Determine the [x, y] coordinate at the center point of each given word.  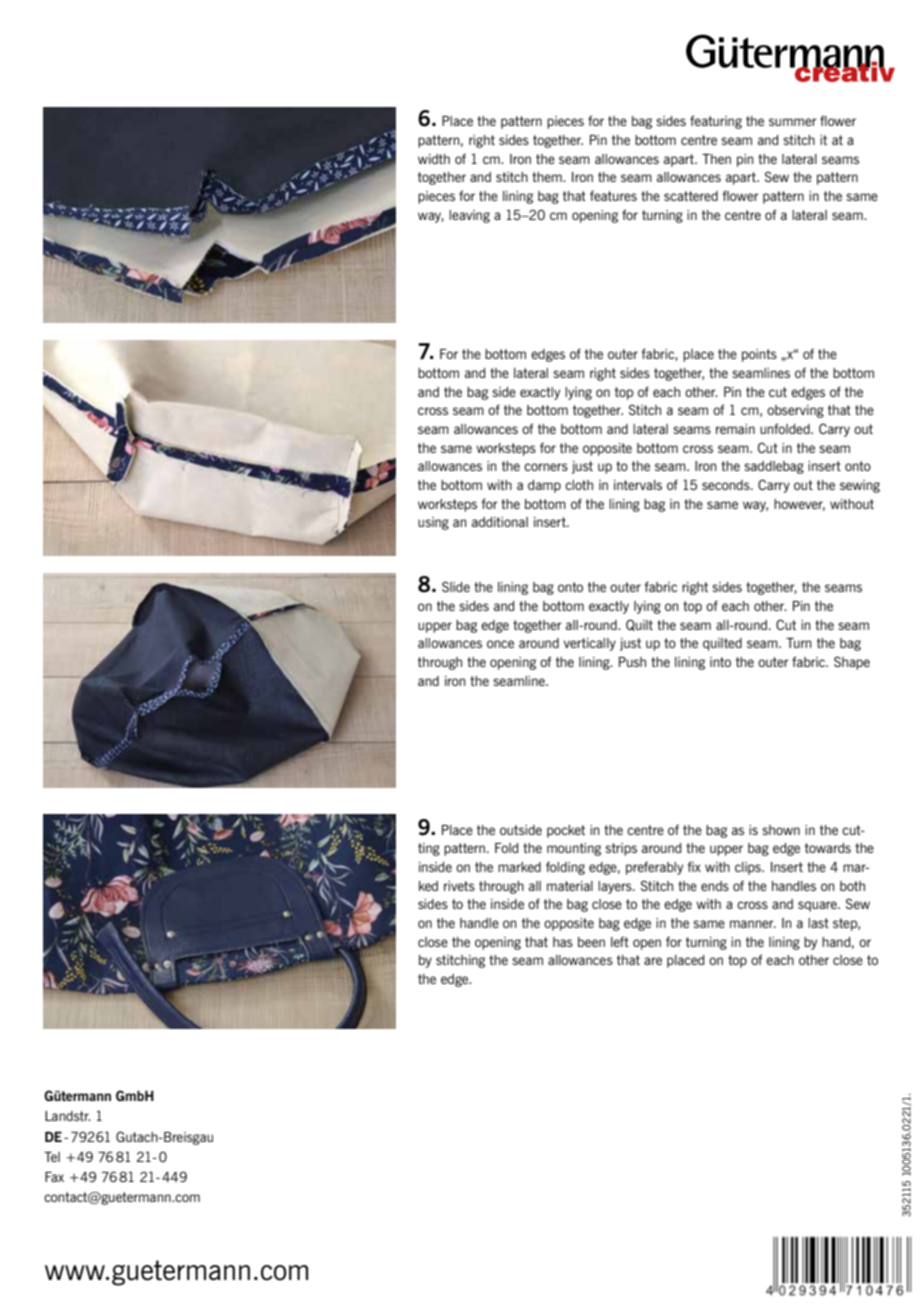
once [500, 644]
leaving [469, 216]
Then [716, 159]
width [434, 159]
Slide [456, 586]
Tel [52, 1157]
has [563, 942]
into [720, 662]
